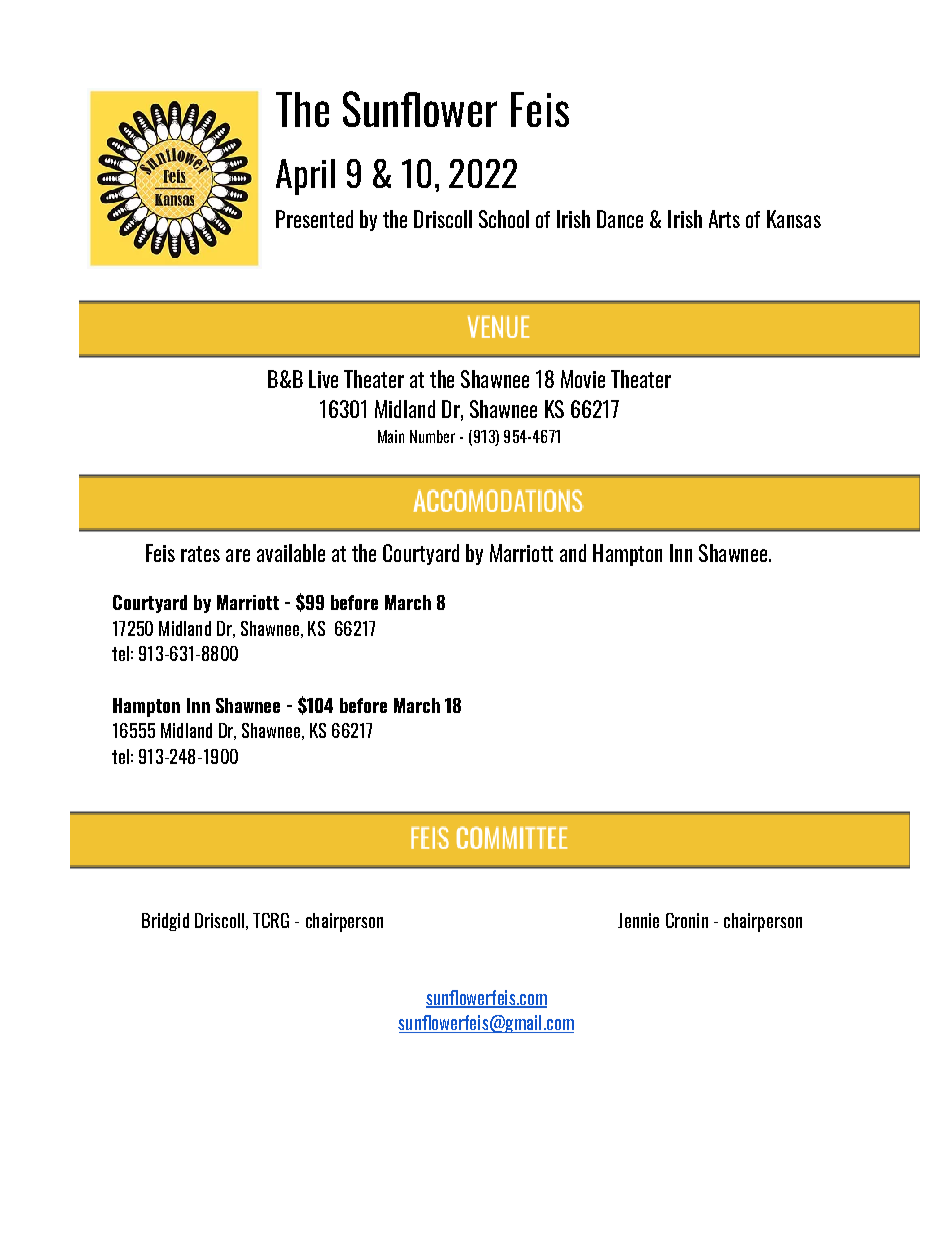 The height and width of the screenshot is (1233, 952). Describe the element at coordinates (638, 920) in the screenshot. I see `Jennie` at that location.
